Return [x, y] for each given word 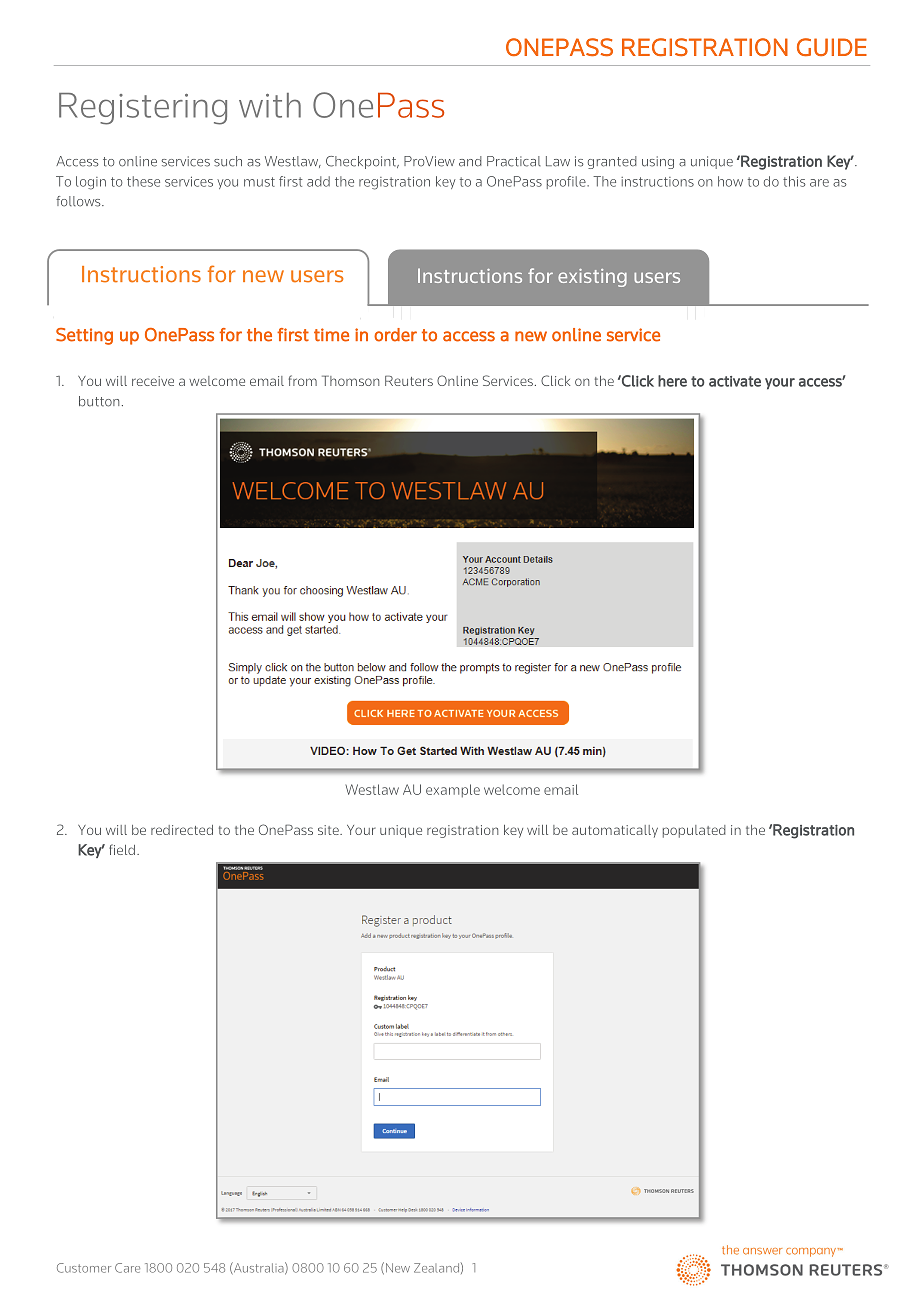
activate [735, 381]
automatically [615, 831]
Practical [514, 161]
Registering [143, 109]
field [122, 849]
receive [153, 381]
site [329, 830]
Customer [84, 1268]
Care [127, 1268]
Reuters [409, 380]
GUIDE [832, 47]
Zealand [436, 1268]
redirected [182, 830]
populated [694, 831]
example [453, 791]
